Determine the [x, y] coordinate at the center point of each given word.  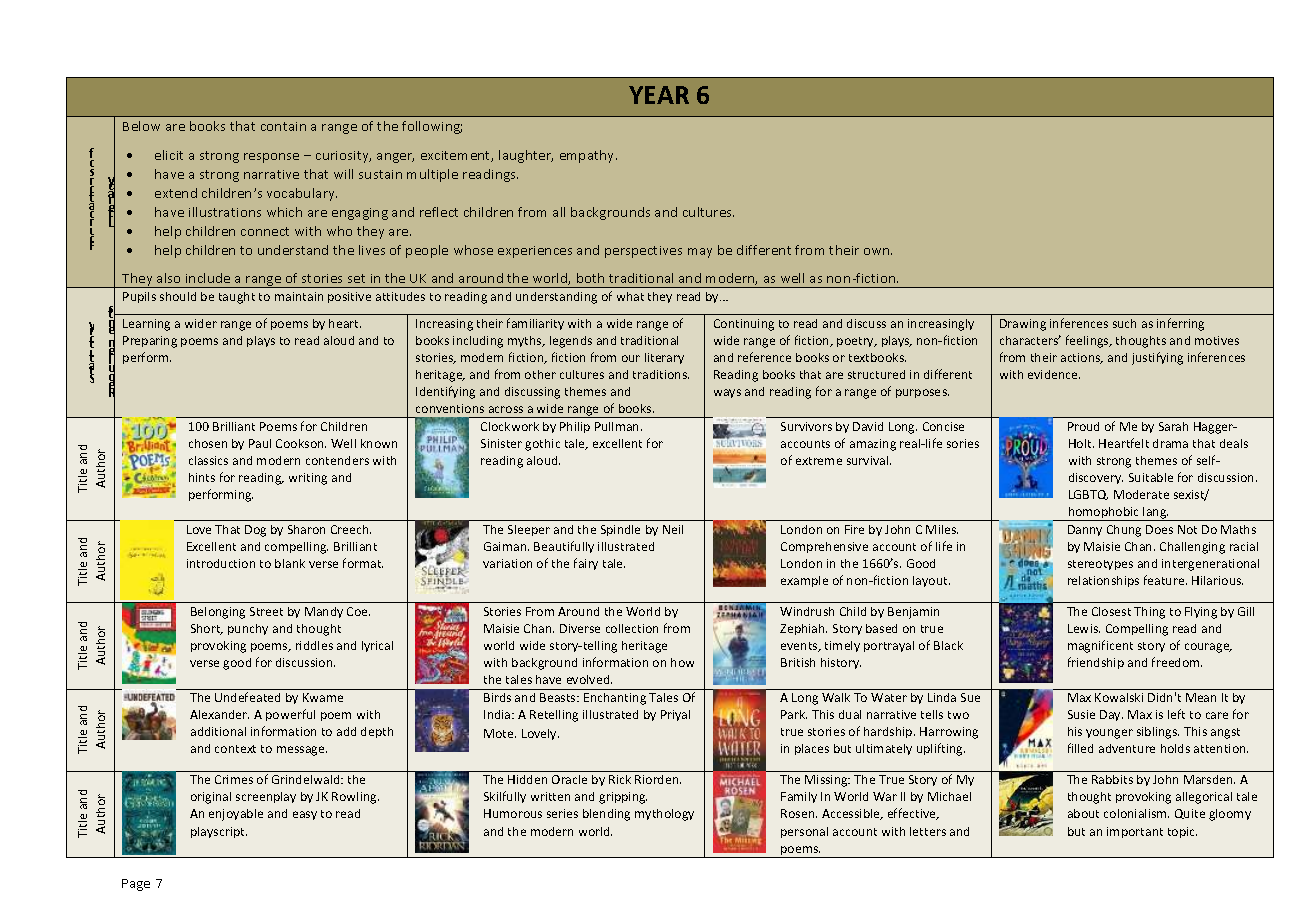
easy [305, 815]
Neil [673, 529]
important [1135, 832]
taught [237, 298]
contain [283, 126]
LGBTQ [1088, 495]
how [682, 662]
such [1124, 323]
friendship [1096, 663]
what [630, 296]
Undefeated [247, 697]
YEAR [659, 95]
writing [308, 479]
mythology [664, 815]
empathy [588, 156]
